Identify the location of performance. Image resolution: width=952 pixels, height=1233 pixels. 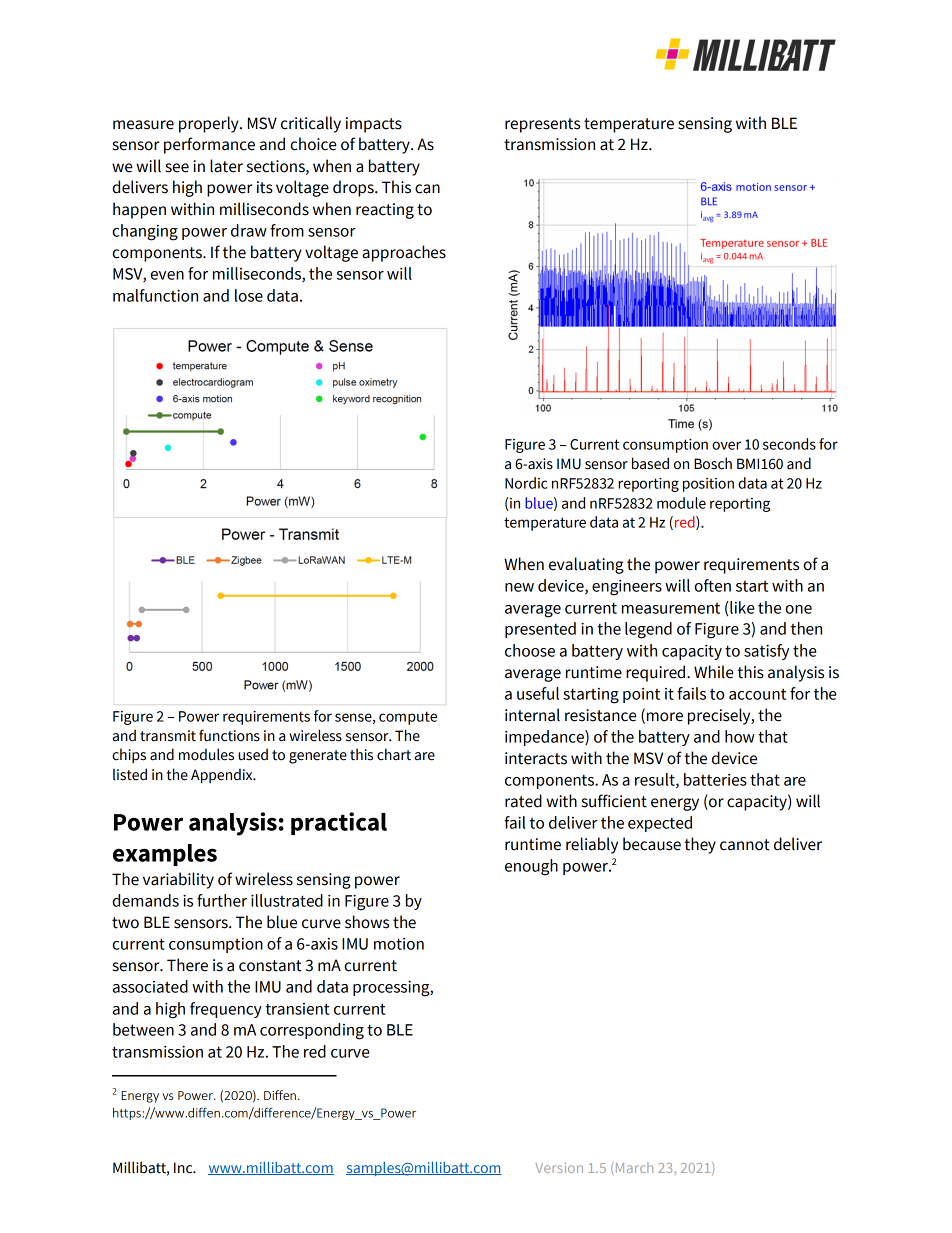
(209, 145).
